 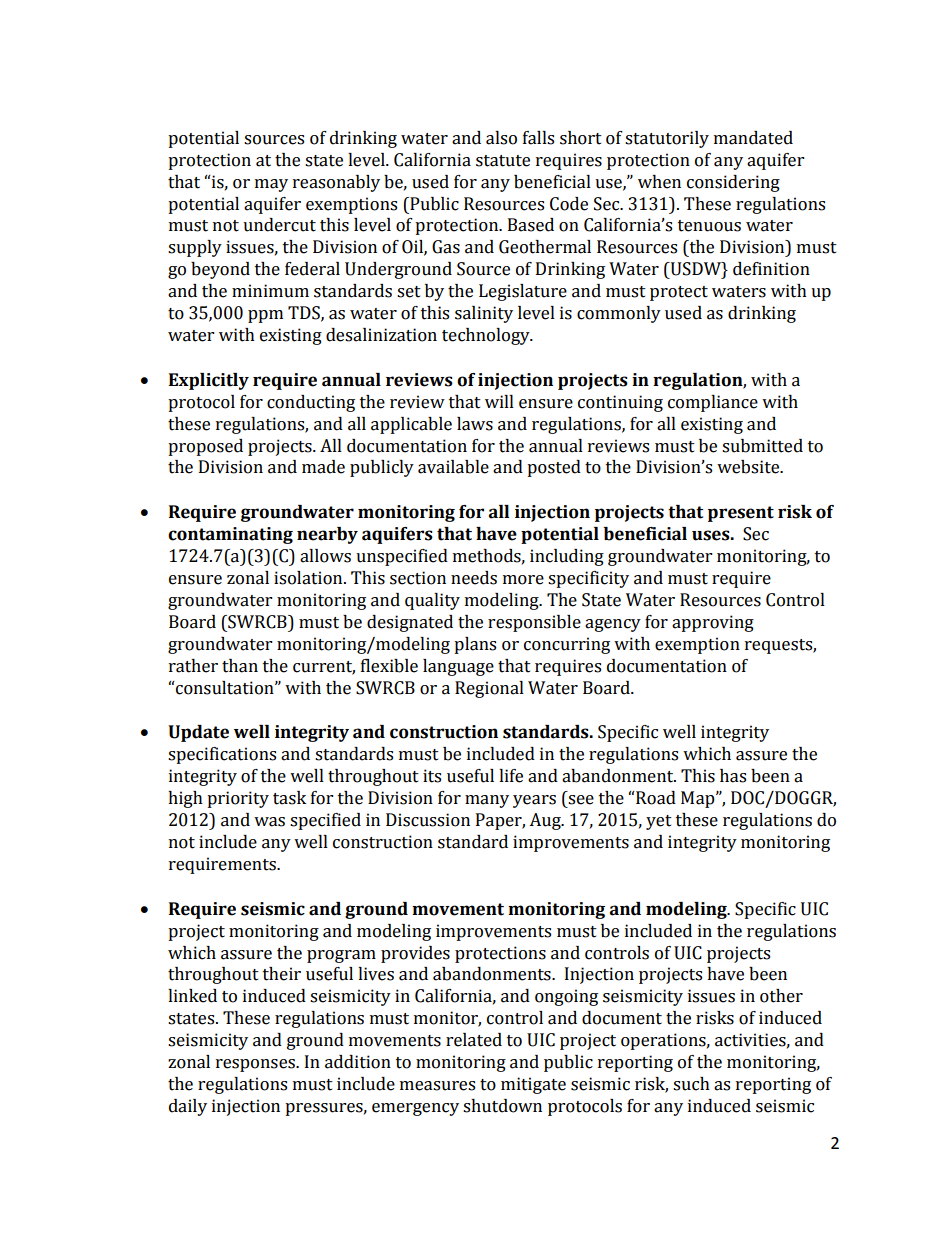 What do you see at coordinates (240, 666) in the screenshot?
I see `than` at bounding box center [240, 666].
